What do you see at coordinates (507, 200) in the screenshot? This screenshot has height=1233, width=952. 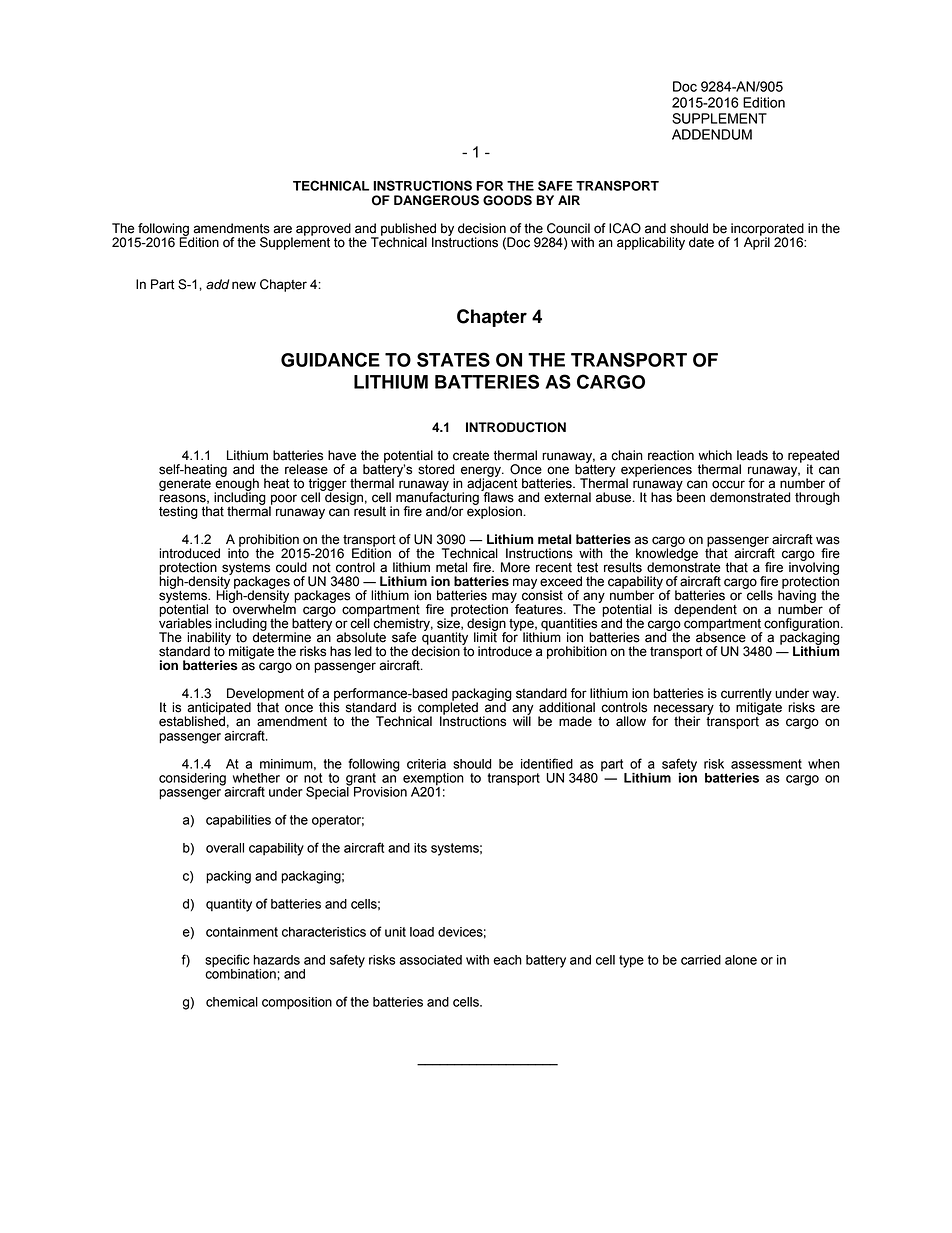 I see `GOODS` at bounding box center [507, 200].
